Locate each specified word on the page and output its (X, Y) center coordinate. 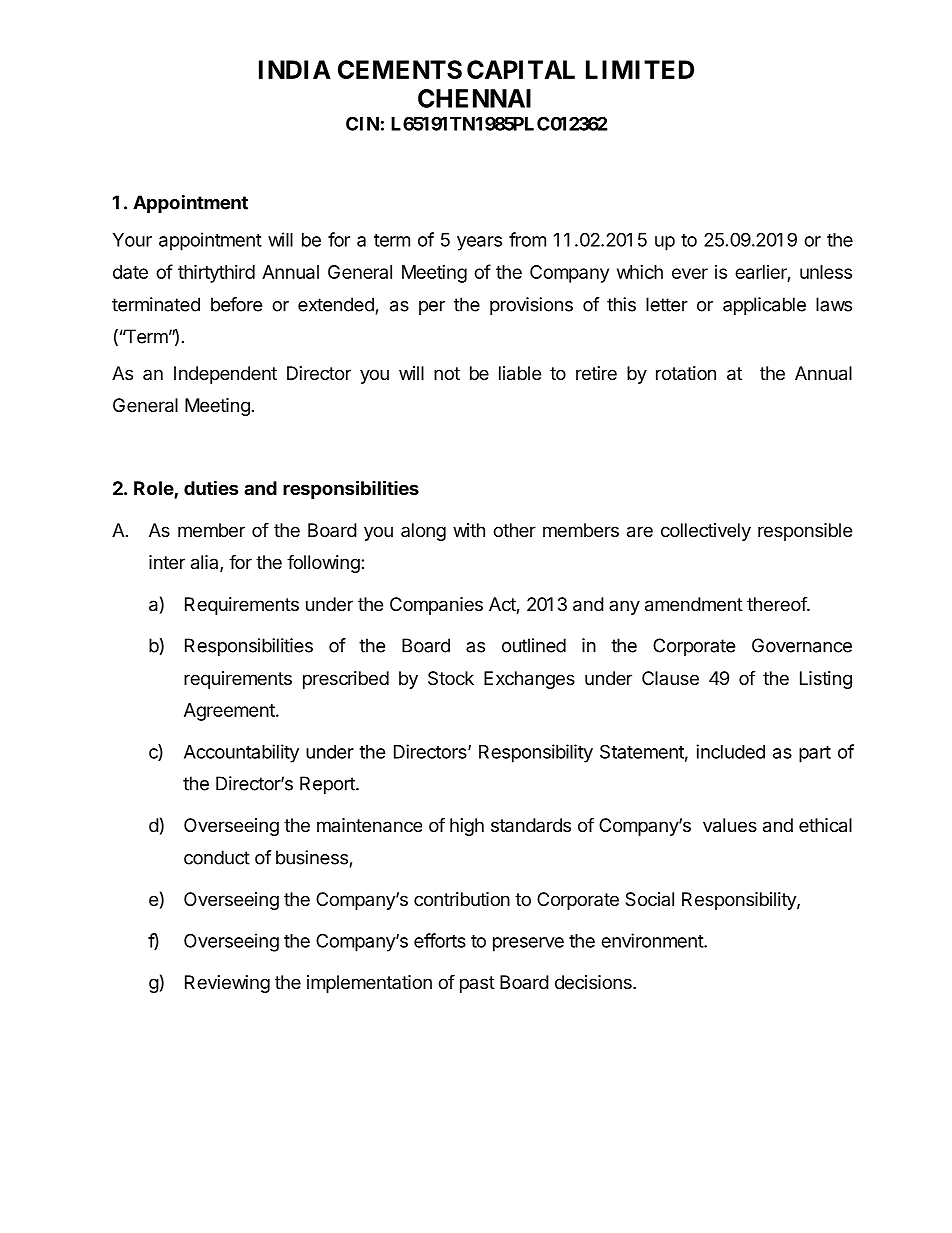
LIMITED (640, 69)
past (477, 984)
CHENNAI (474, 98)
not (447, 373)
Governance (802, 645)
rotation (686, 373)
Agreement (229, 712)
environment (653, 940)
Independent (225, 375)
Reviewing (227, 984)
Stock (451, 678)
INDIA (295, 69)
